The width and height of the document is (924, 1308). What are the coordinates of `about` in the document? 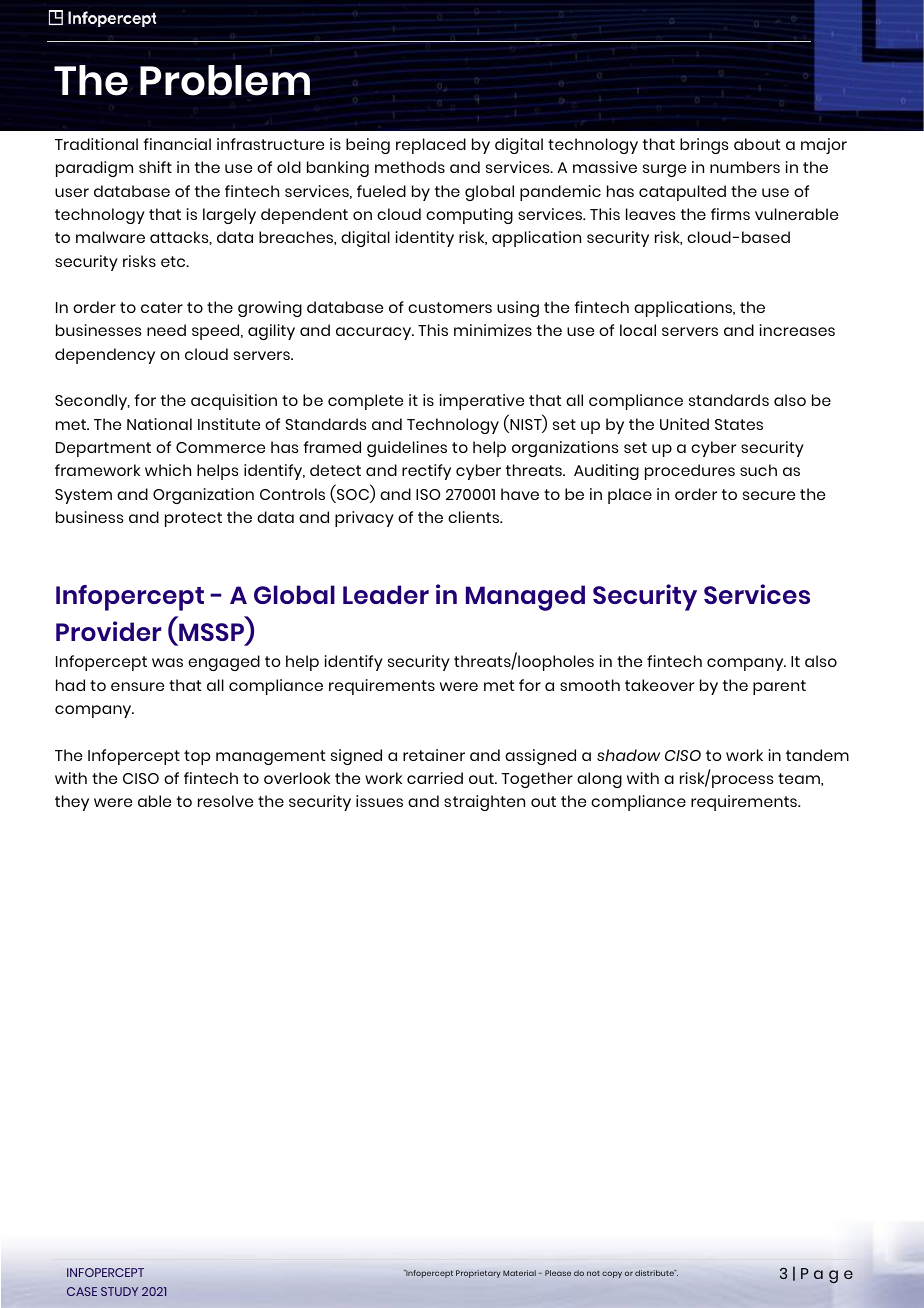 It's located at (757, 144).
